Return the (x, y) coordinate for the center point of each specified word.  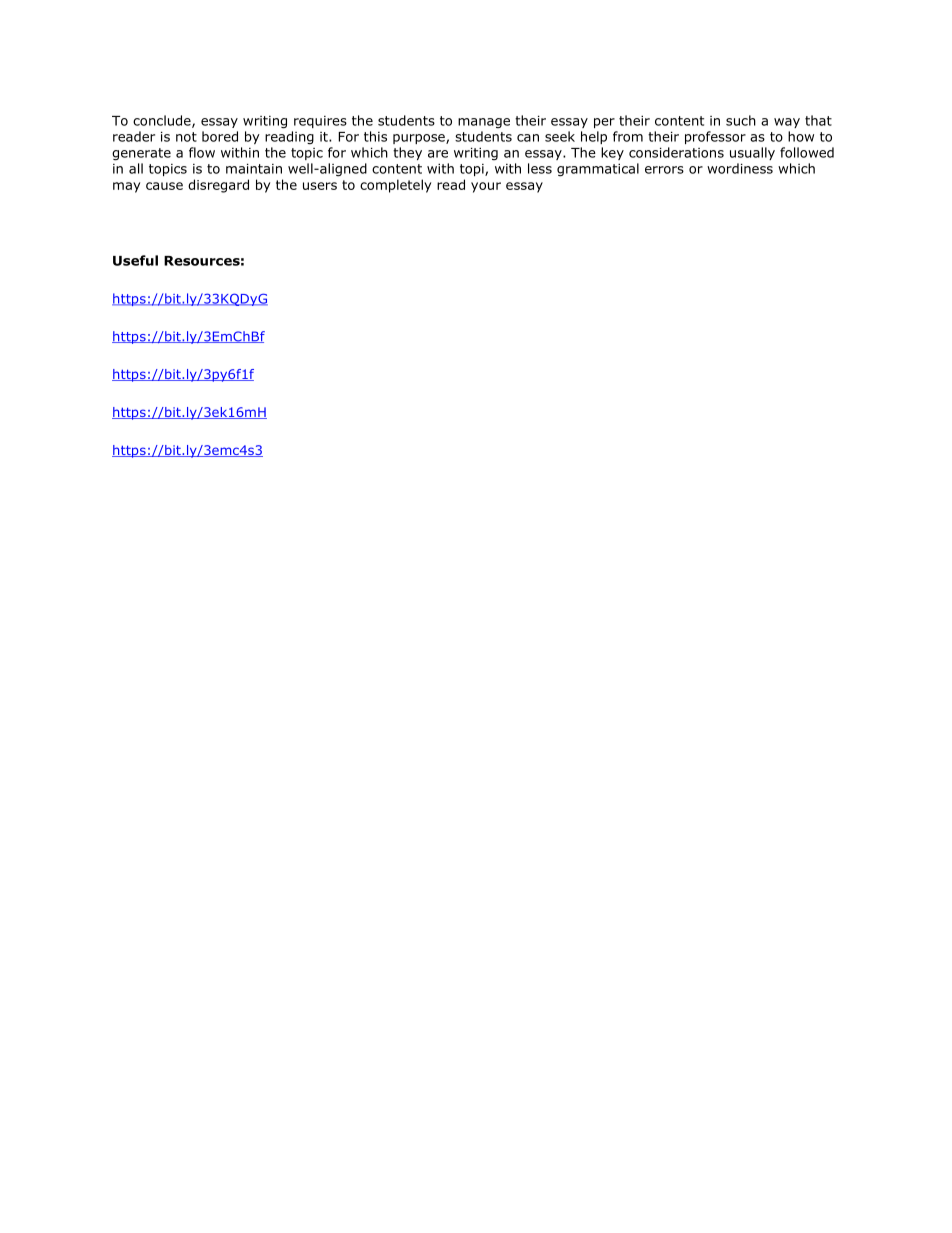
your (486, 187)
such (741, 120)
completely (395, 186)
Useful (135, 260)
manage (484, 123)
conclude (163, 121)
